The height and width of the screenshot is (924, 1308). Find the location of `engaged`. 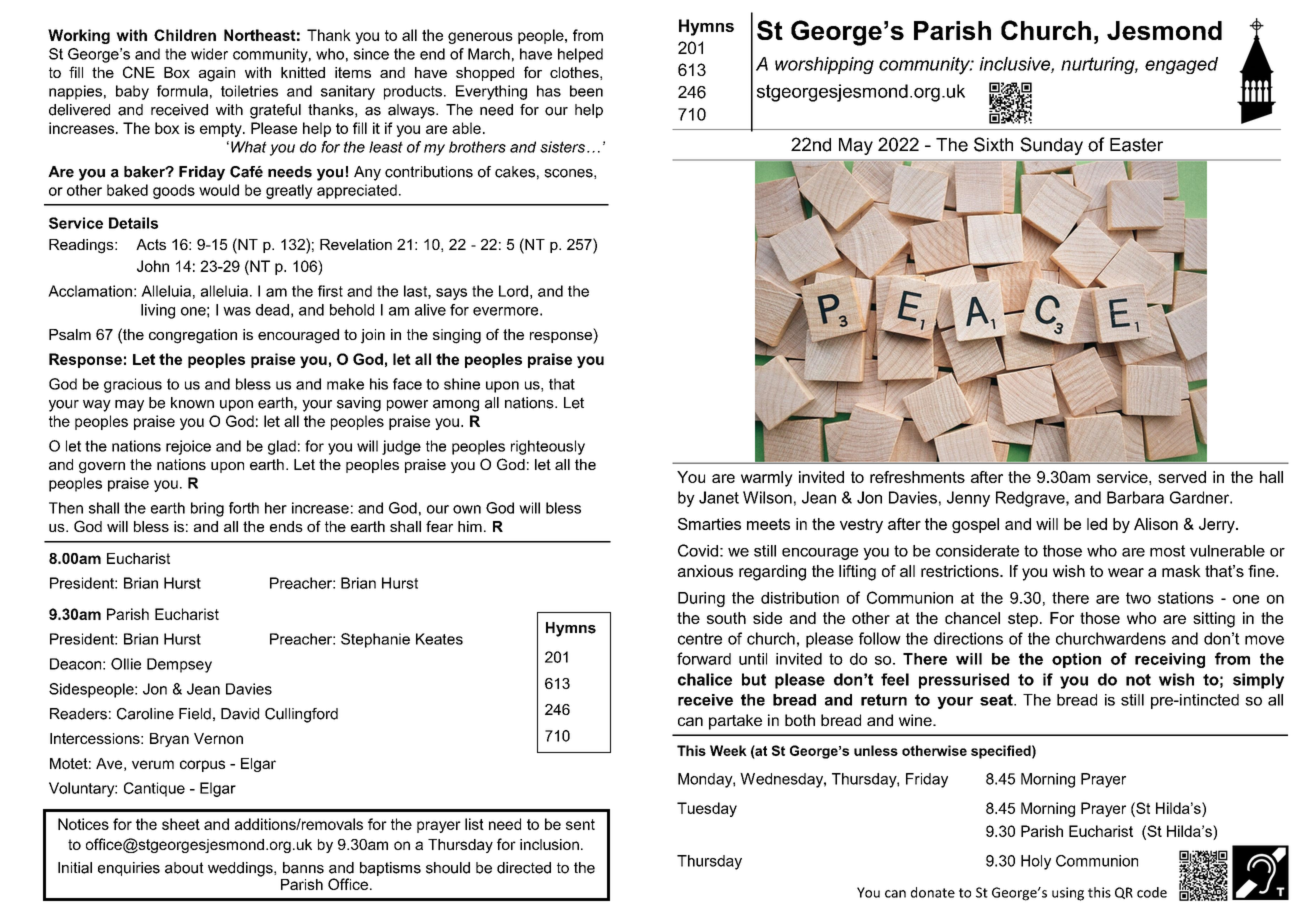

engaged is located at coordinates (1181, 65).
